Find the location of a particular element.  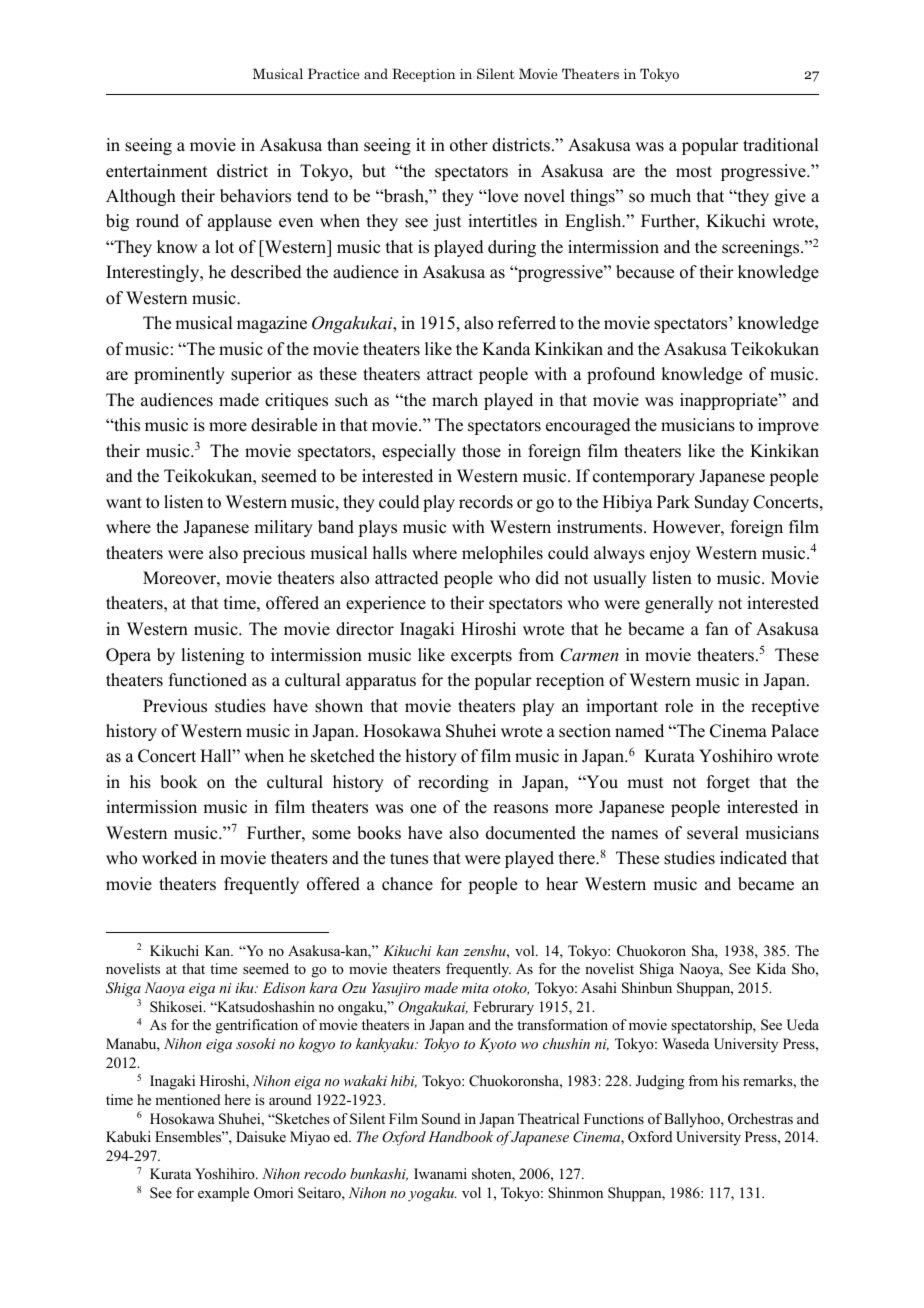

march is located at coordinates (455, 400).
